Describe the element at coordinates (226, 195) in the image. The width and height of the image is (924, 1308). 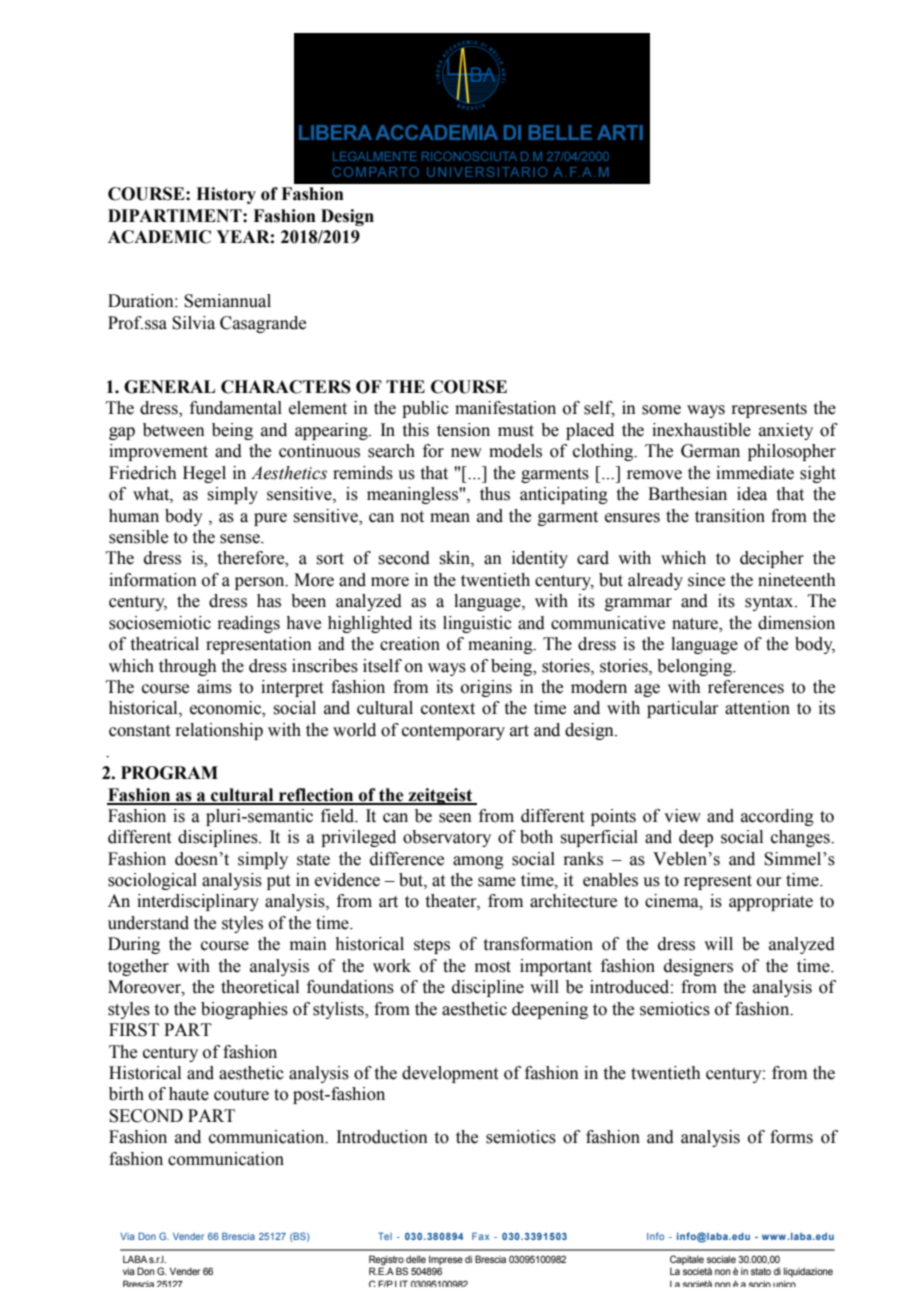
I see `History` at that location.
